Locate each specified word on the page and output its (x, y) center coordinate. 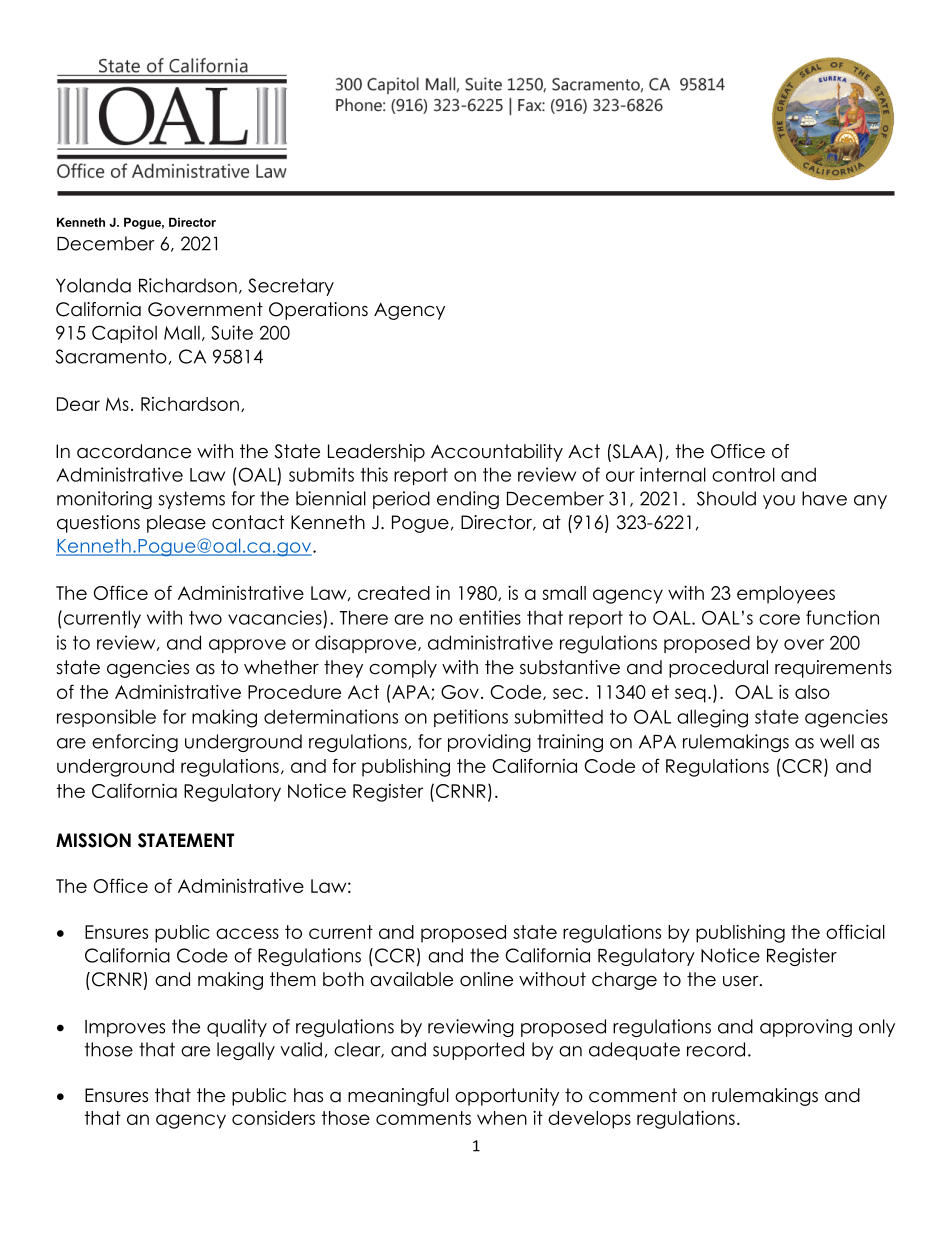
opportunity (507, 1097)
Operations (318, 311)
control (743, 474)
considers (273, 1118)
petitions (471, 718)
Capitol (124, 334)
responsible (106, 718)
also (812, 692)
